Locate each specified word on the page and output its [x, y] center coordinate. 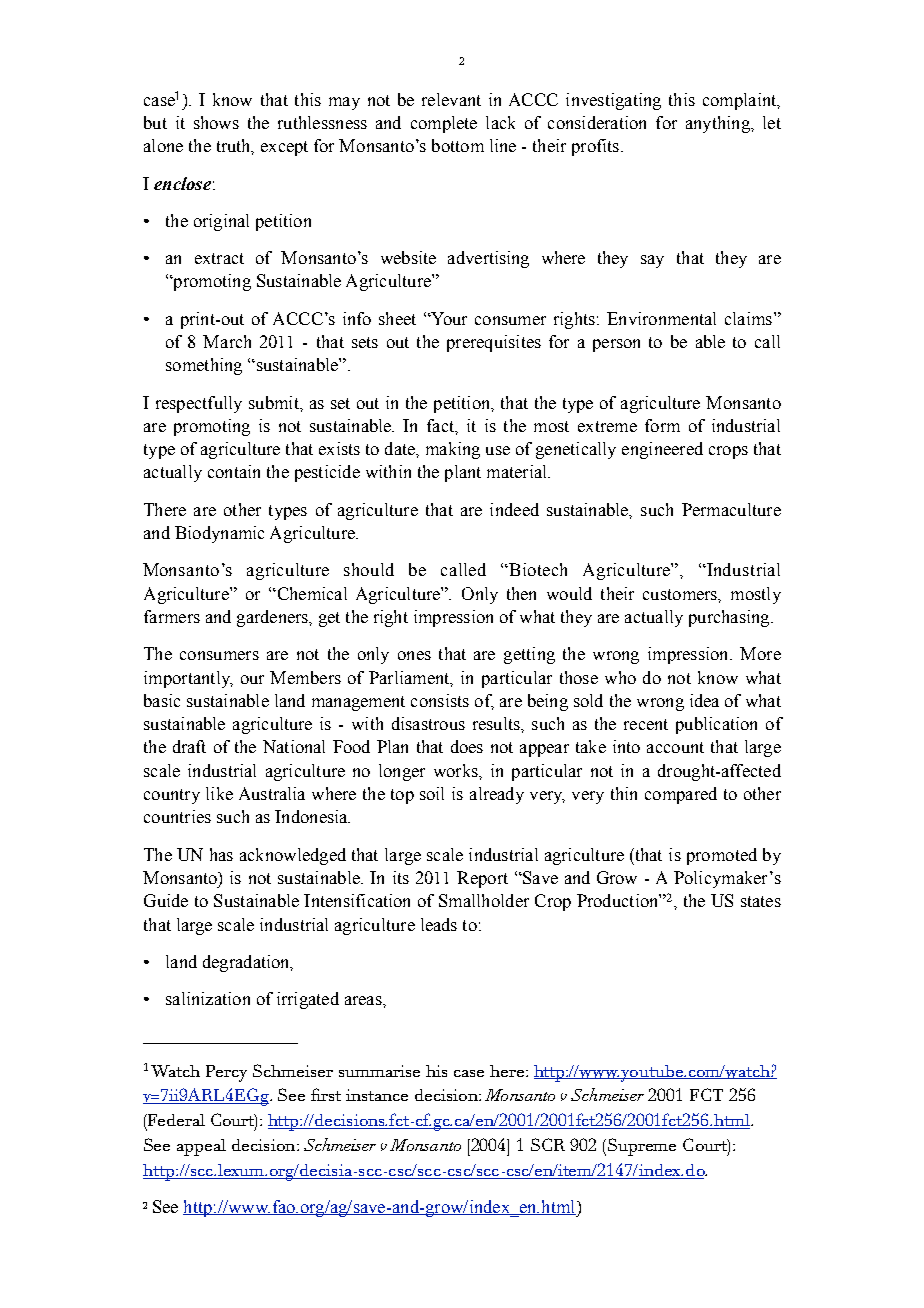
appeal [201, 1147]
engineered [662, 450]
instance [377, 1095]
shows [216, 122]
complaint [741, 101]
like [219, 793]
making [453, 450]
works [457, 770]
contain [234, 471]
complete [444, 124]
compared [681, 795]
